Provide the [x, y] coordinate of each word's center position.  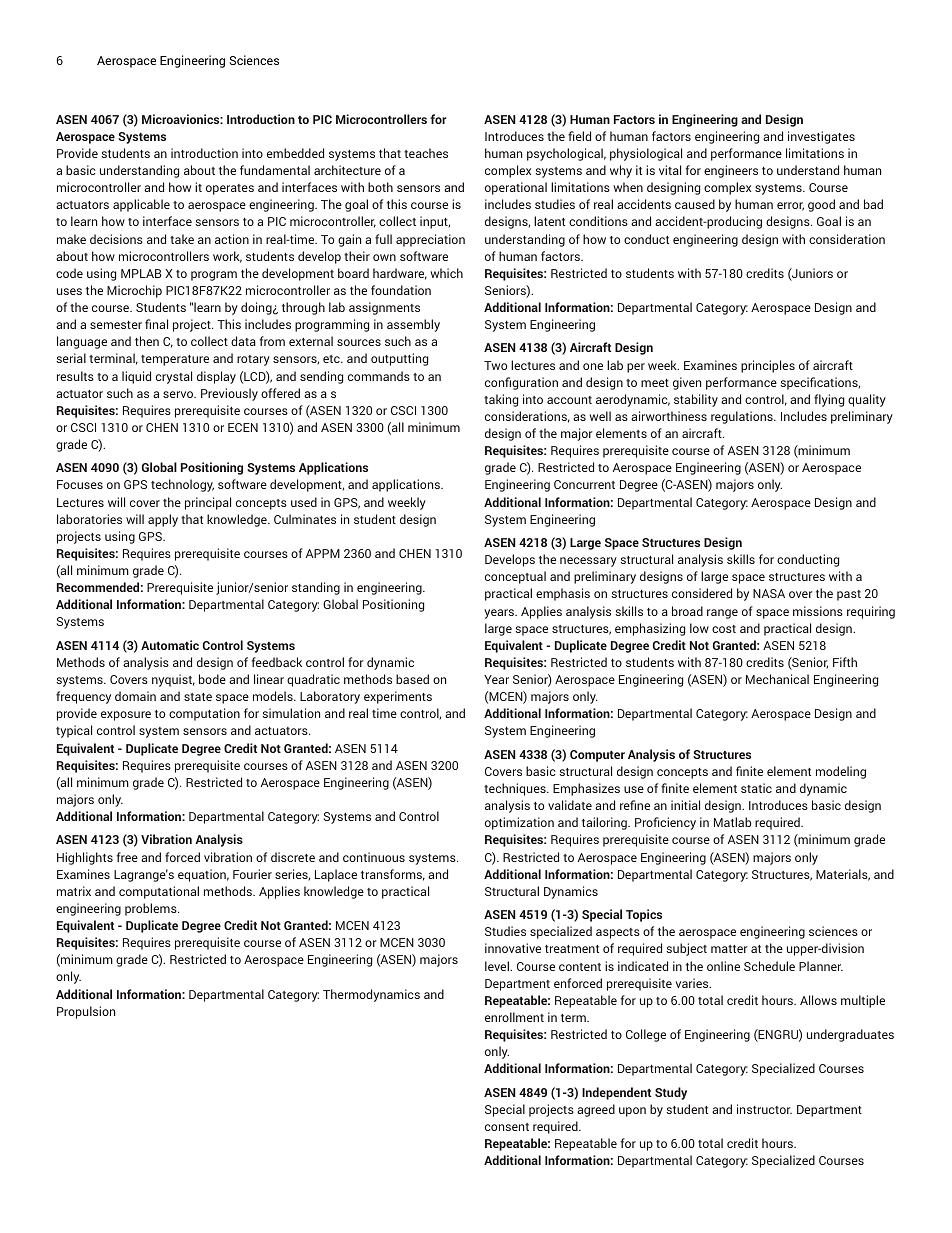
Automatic [170, 645]
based [412, 679]
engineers [731, 171]
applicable [141, 205]
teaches [426, 153]
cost [724, 629]
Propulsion [86, 1012]
